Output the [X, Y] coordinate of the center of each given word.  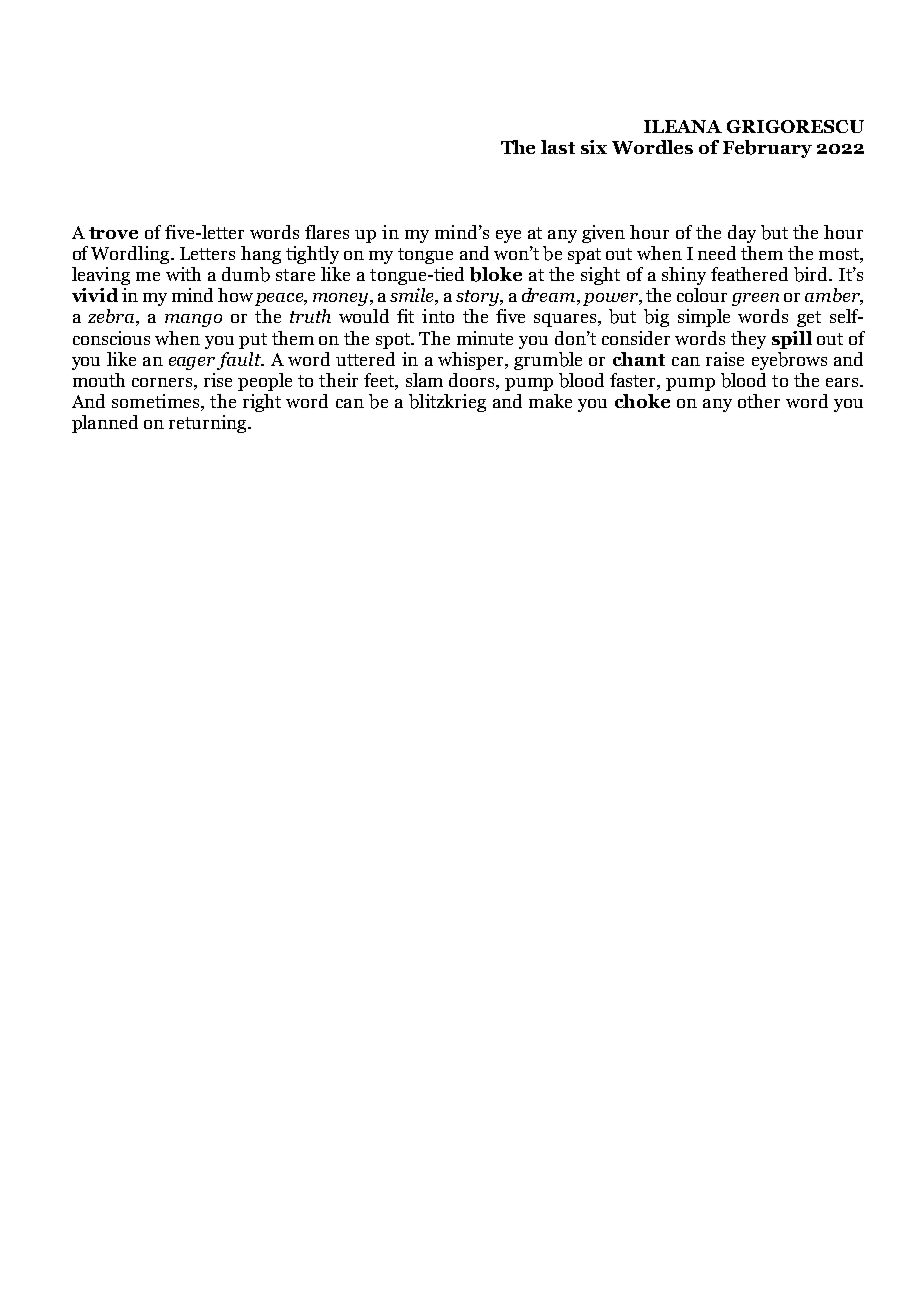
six [594, 147]
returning [209, 424]
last [558, 147]
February [767, 149]
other [759, 401]
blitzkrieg [447, 403]
